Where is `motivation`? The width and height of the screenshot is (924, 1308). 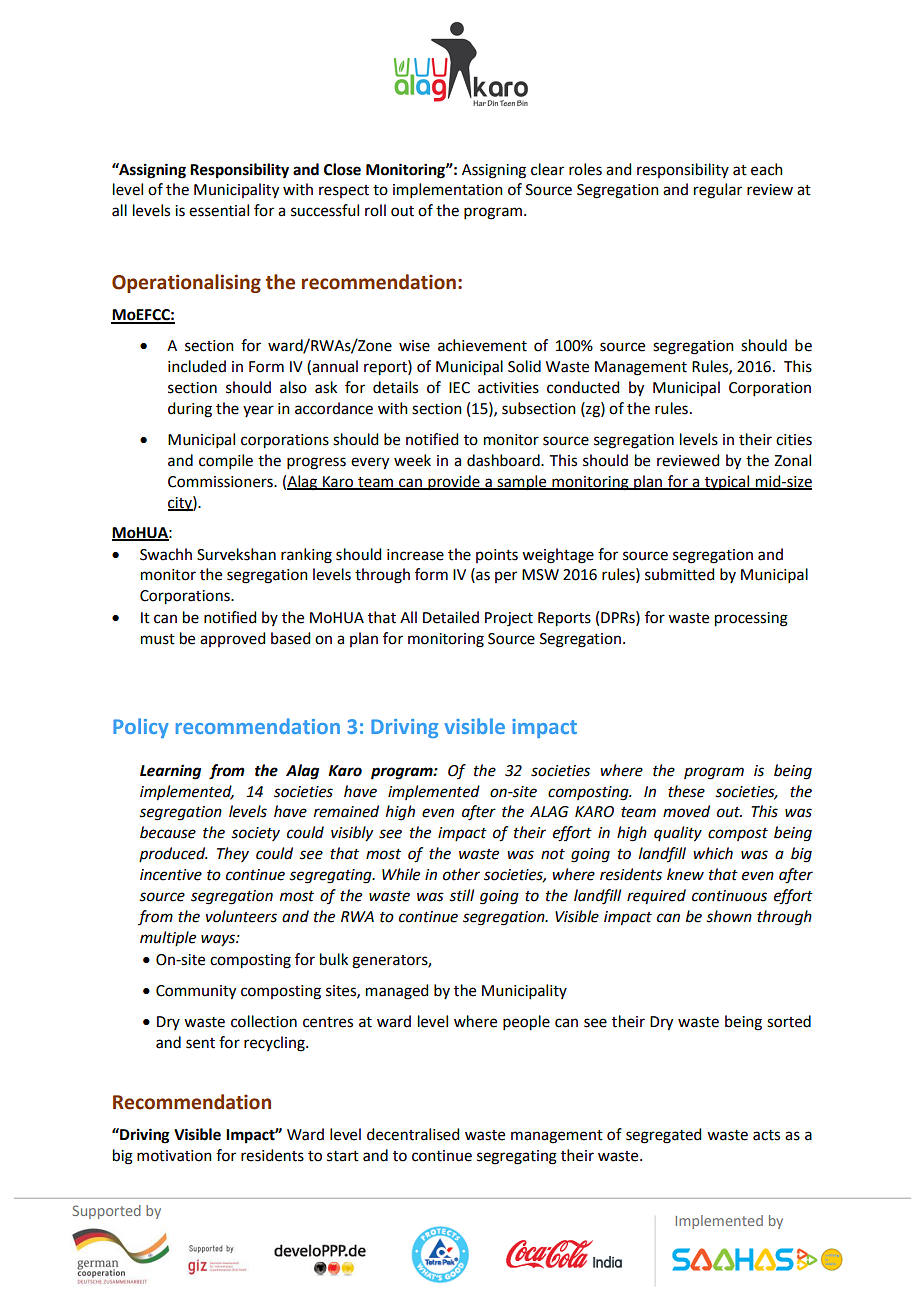
motivation is located at coordinates (174, 1156).
